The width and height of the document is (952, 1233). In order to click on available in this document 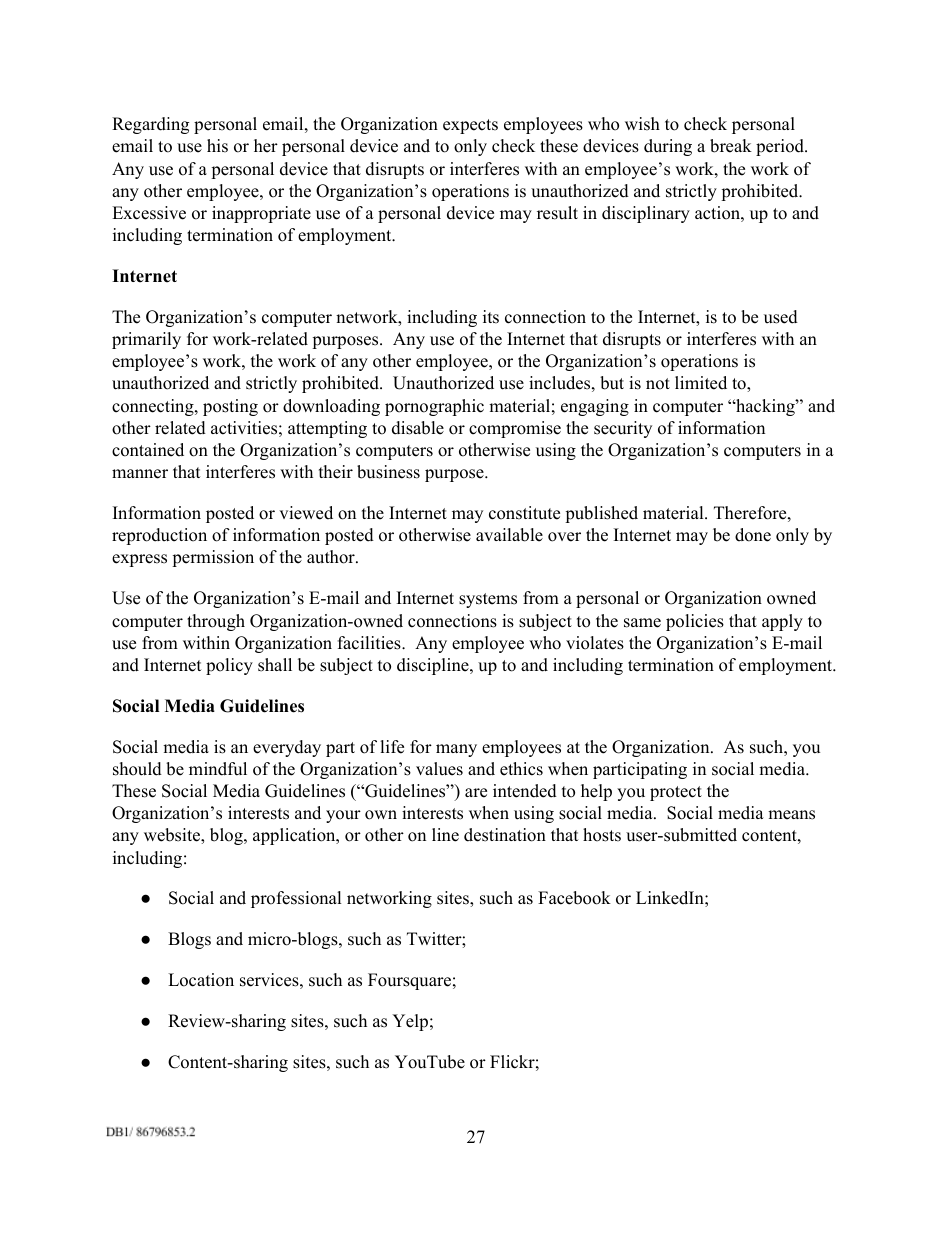, I will do `click(509, 535)`.
